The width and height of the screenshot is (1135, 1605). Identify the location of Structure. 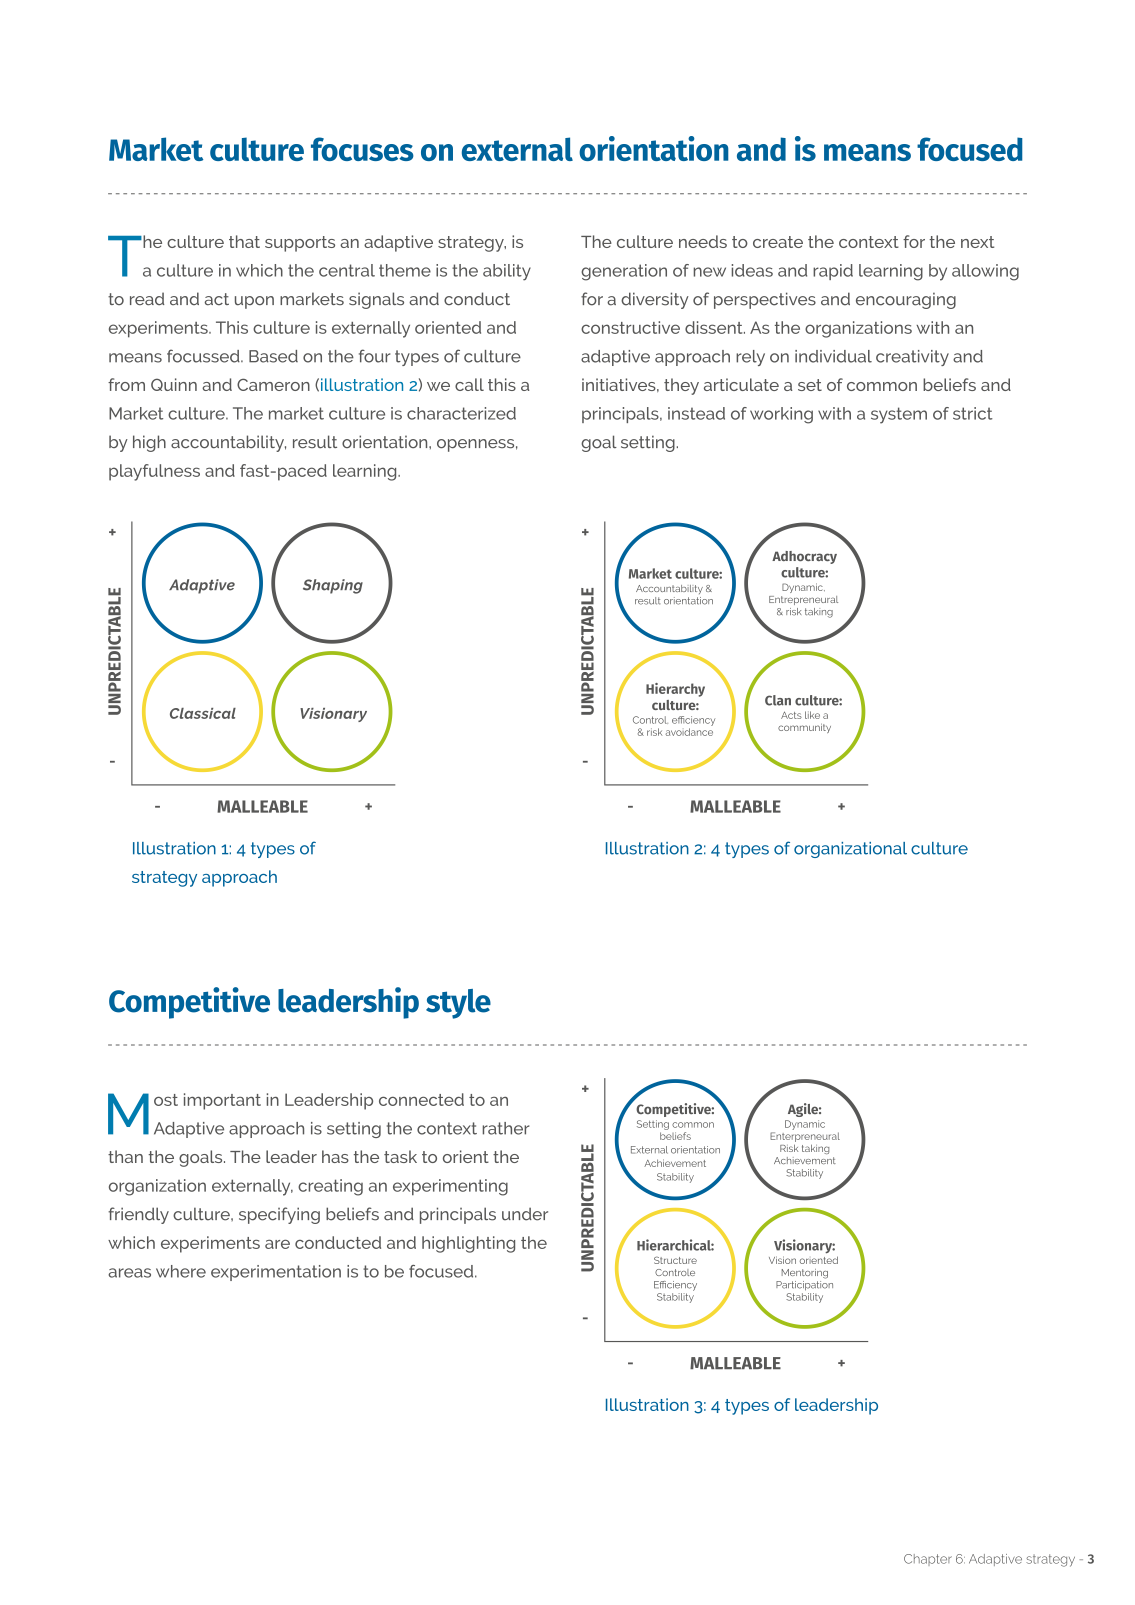
(675, 1260).
